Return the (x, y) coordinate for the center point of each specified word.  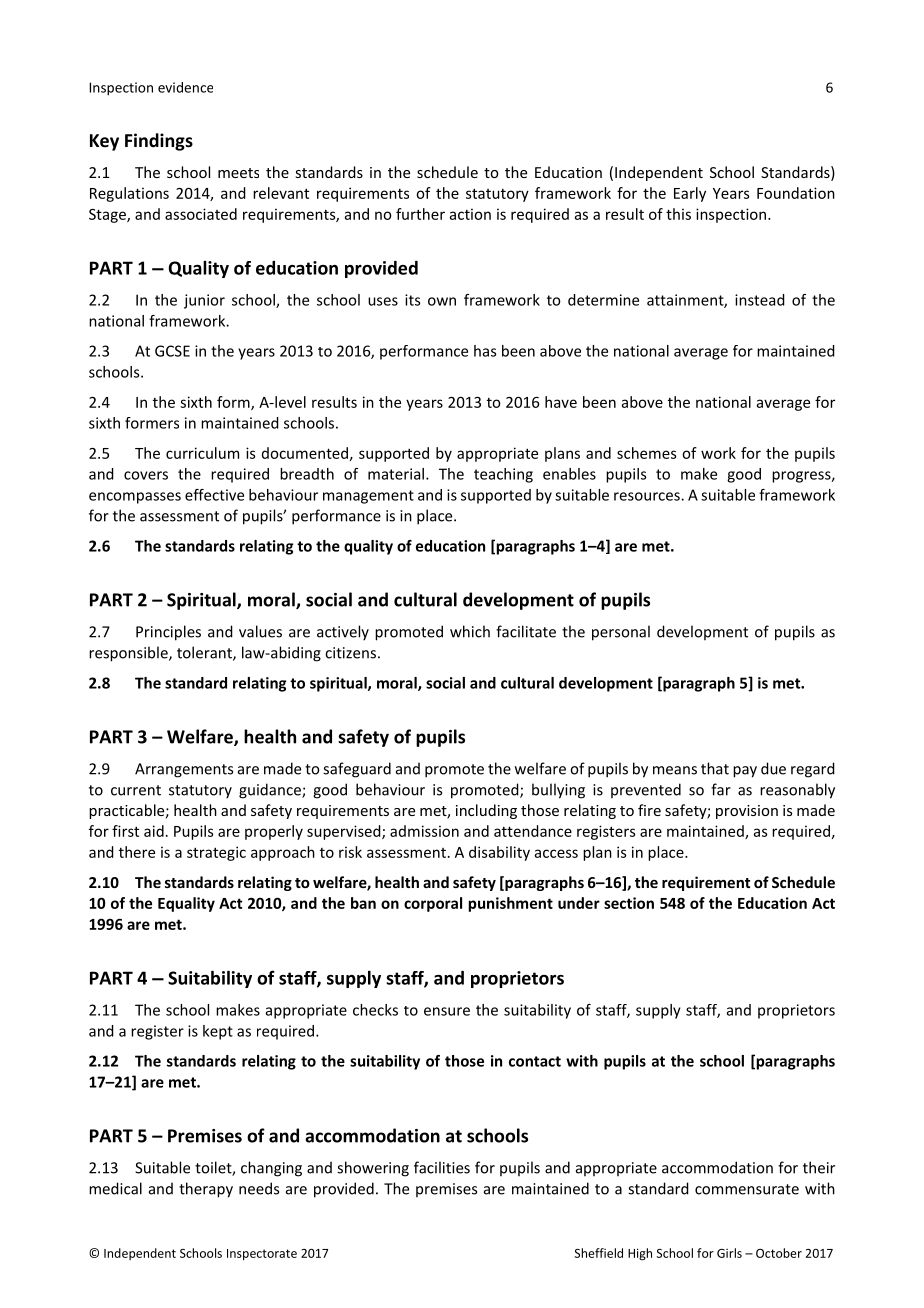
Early (690, 194)
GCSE (172, 351)
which (470, 631)
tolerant (205, 653)
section (629, 903)
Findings (159, 142)
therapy (206, 1190)
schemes (646, 453)
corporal (433, 904)
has (485, 351)
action (470, 214)
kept (218, 1032)
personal (621, 633)
